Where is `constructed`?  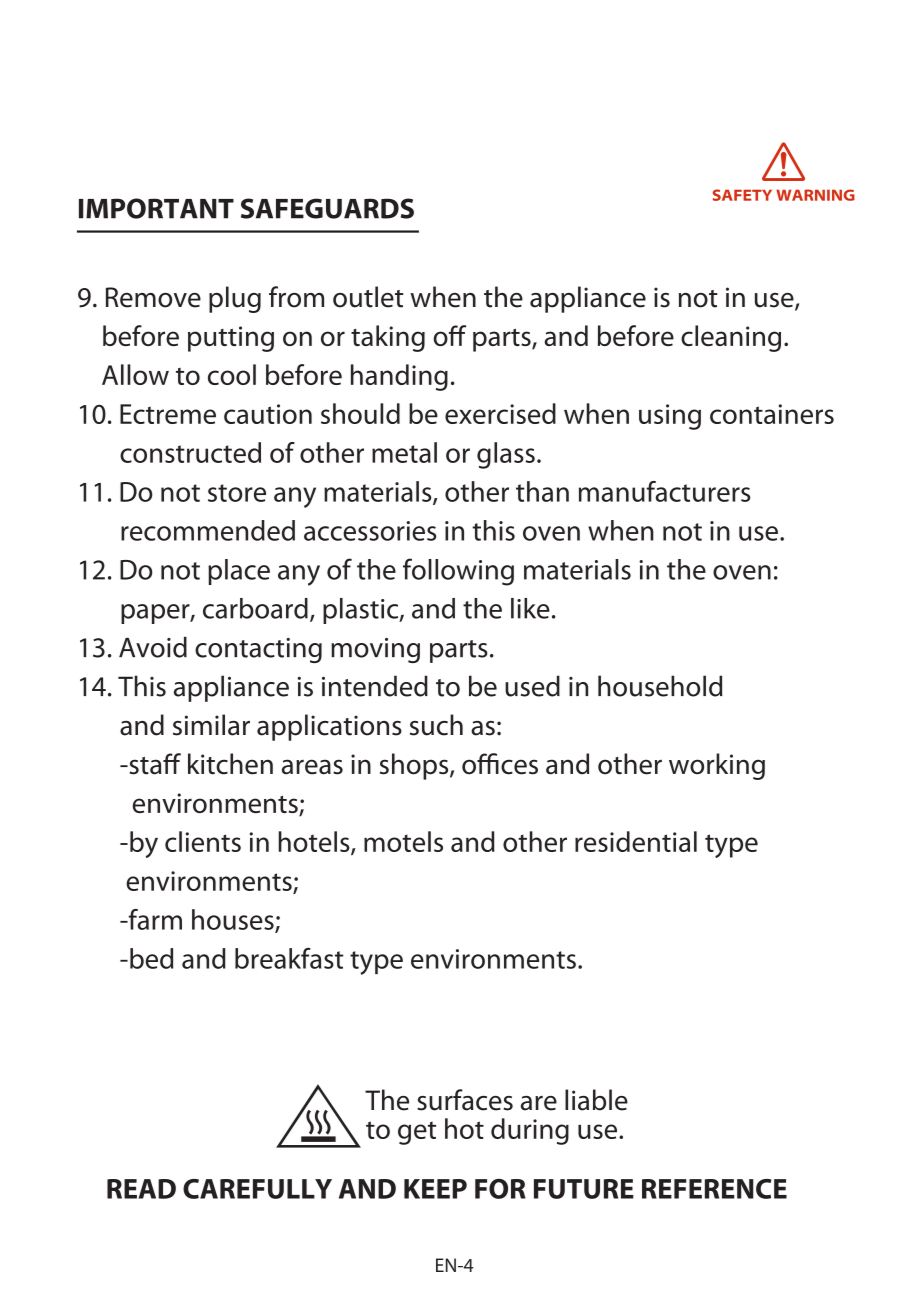
constructed is located at coordinates (190, 452).
